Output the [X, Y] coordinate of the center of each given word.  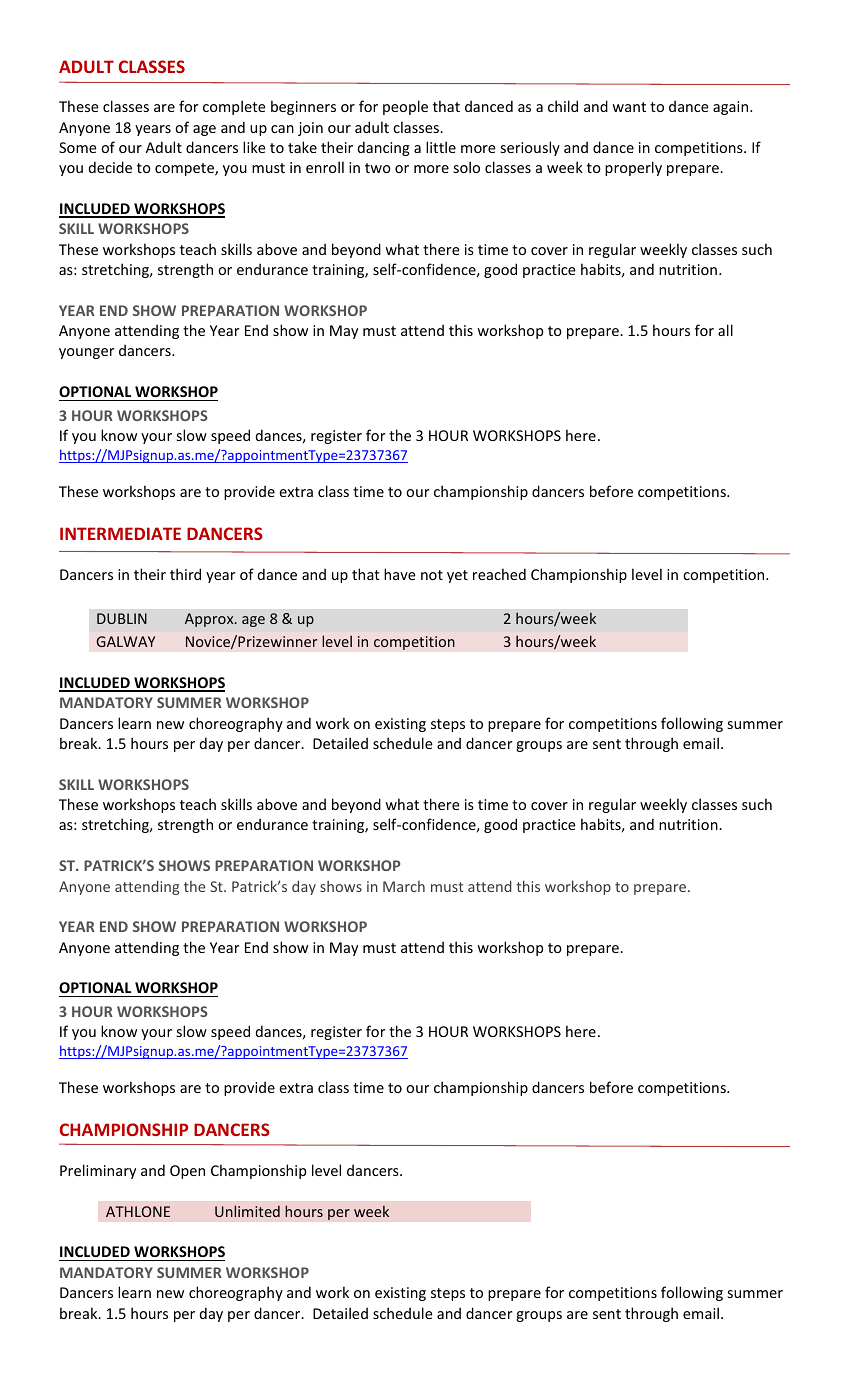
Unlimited [247, 1211]
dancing [384, 148]
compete [185, 169]
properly [633, 168]
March [404, 886]
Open [187, 1172]
